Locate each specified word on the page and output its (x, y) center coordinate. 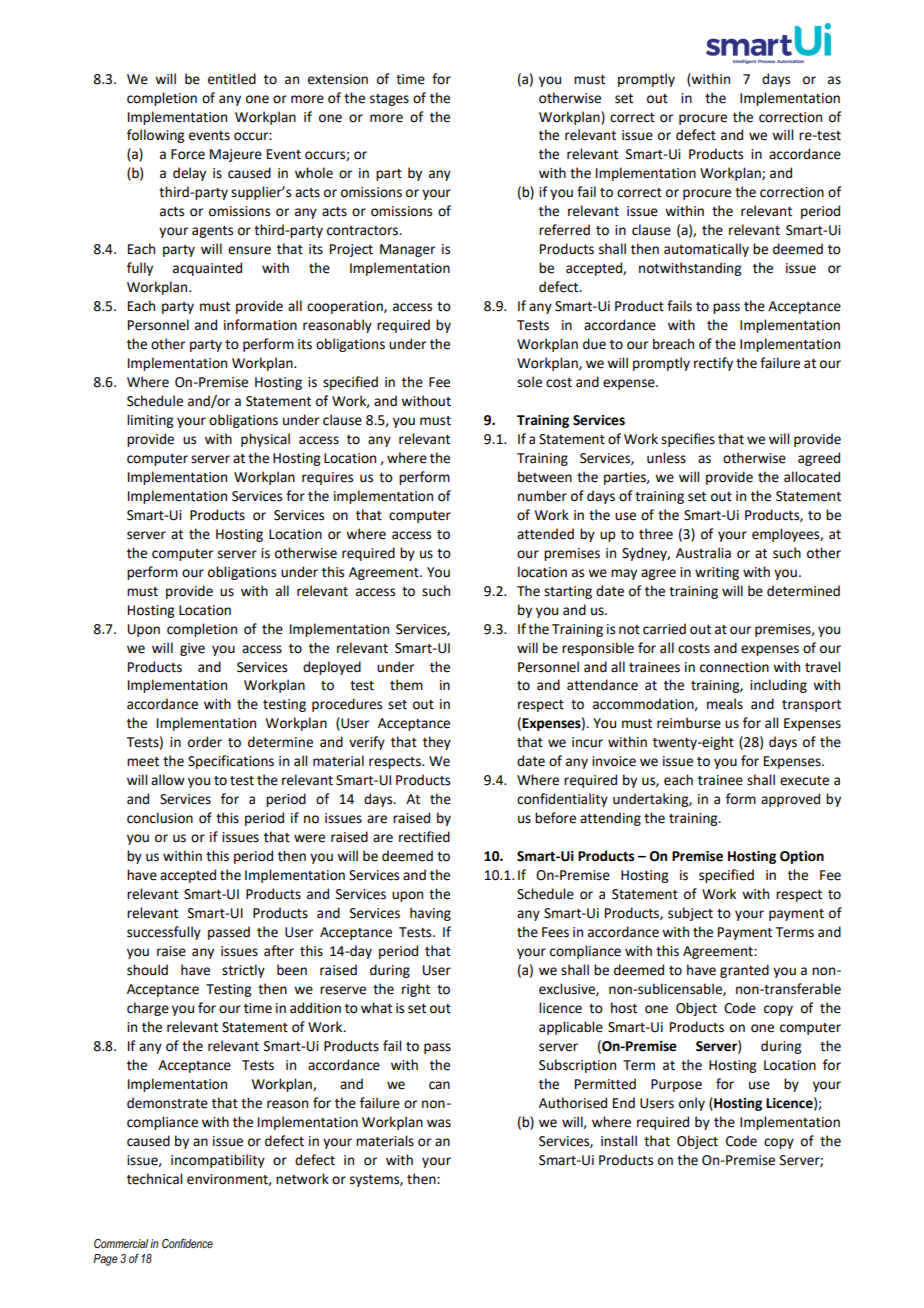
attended (545, 534)
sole (529, 382)
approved (790, 800)
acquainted (207, 269)
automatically (706, 250)
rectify (713, 364)
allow (168, 780)
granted (744, 971)
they (437, 743)
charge (148, 1009)
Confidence (187, 1243)
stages (389, 100)
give (192, 649)
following (155, 136)
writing (717, 573)
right (416, 990)
